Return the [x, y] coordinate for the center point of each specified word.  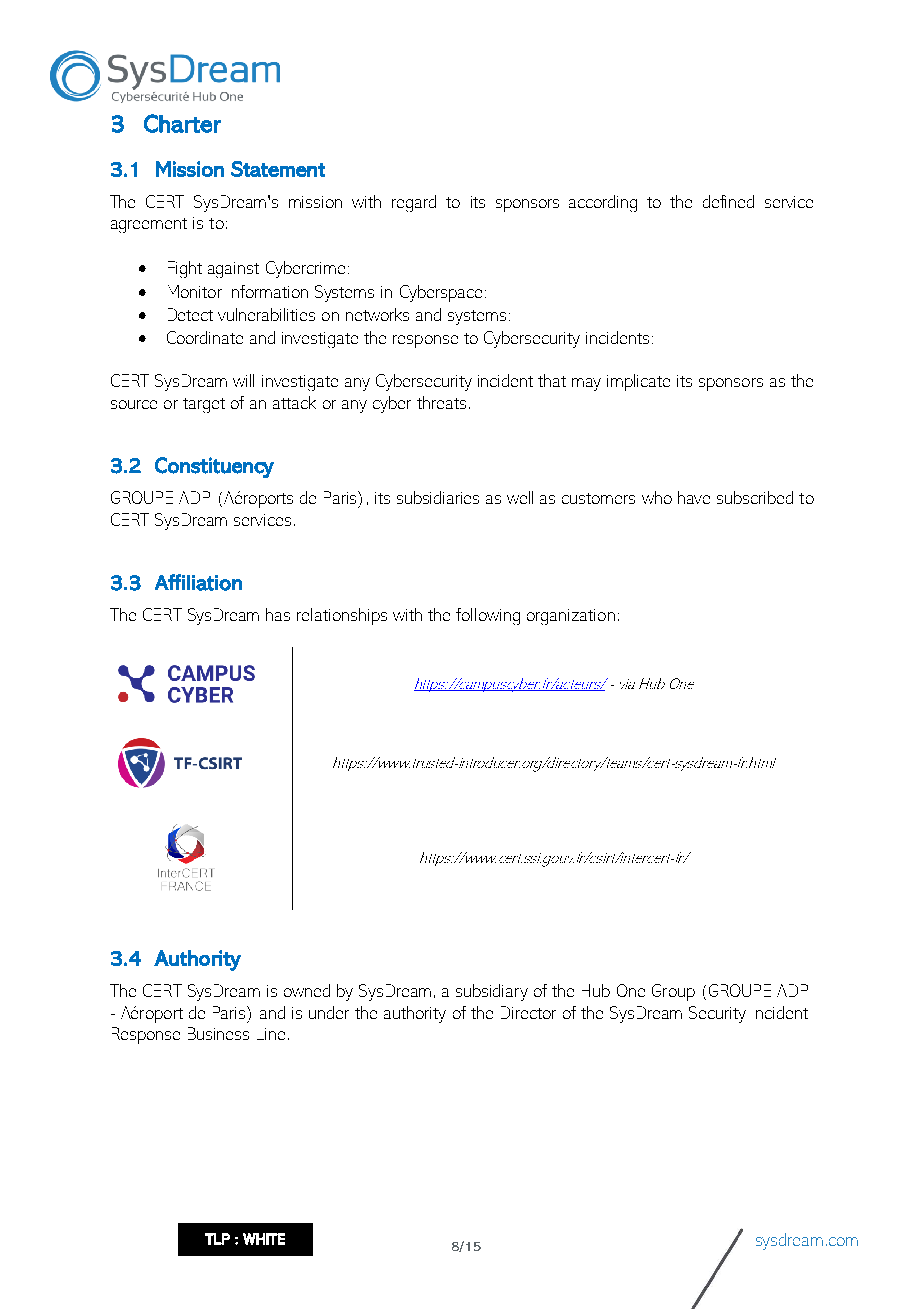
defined [728, 201]
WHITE [264, 1239]
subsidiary [492, 992]
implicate [638, 382]
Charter [182, 123]
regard [414, 203]
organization [571, 617]
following [488, 616]
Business [218, 1033]
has [278, 614]
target [204, 405]
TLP [217, 1239]
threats [441, 402]
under [329, 1012]
